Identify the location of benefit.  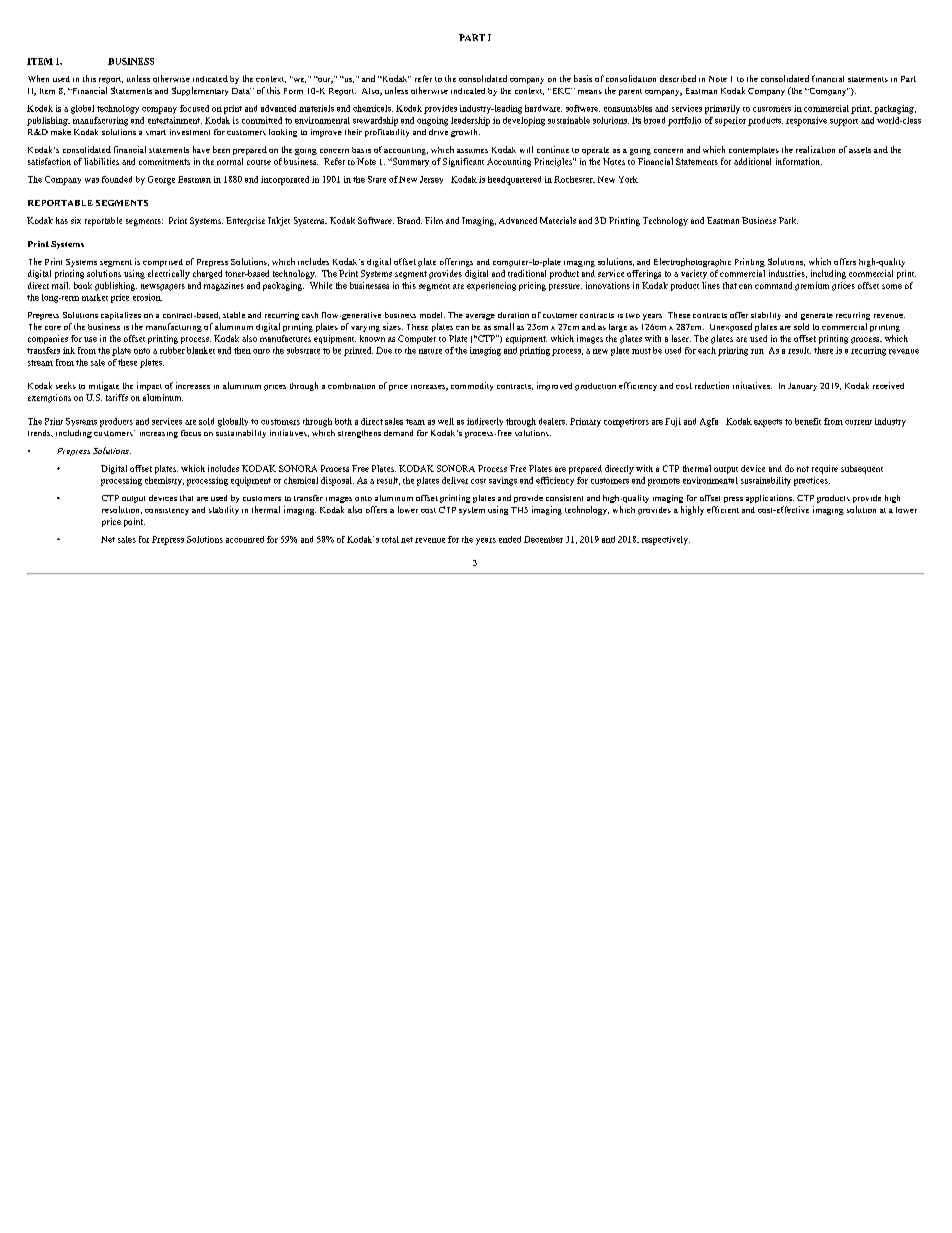
(808, 421).
